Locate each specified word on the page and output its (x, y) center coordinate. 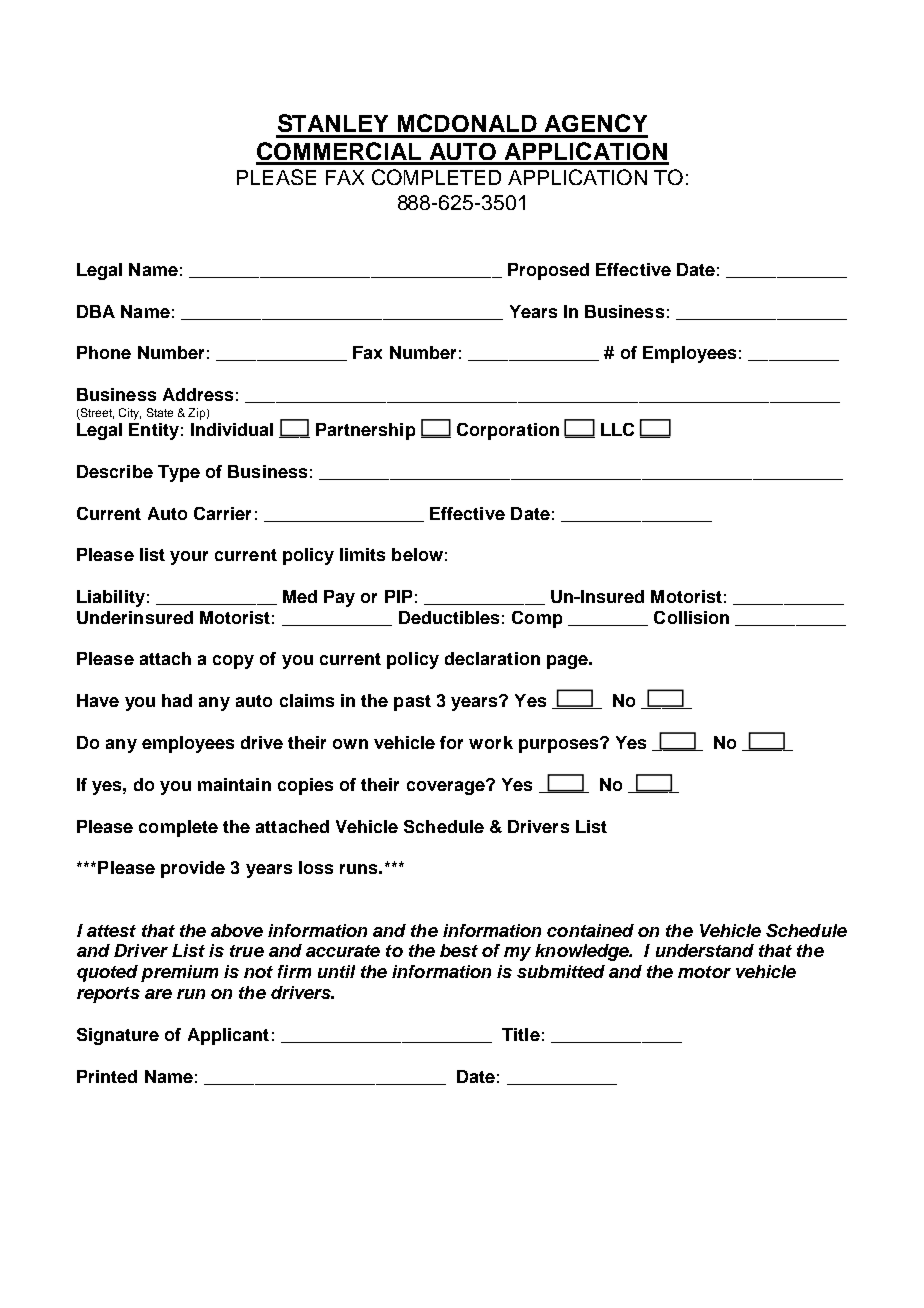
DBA (96, 311)
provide (193, 869)
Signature (118, 1036)
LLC (617, 429)
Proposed (548, 271)
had (177, 700)
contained (590, 930)
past (412, 703)
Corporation (508, 431)
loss (316, 867)
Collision (691, 617)
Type (179, 473)
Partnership (365, 431)
